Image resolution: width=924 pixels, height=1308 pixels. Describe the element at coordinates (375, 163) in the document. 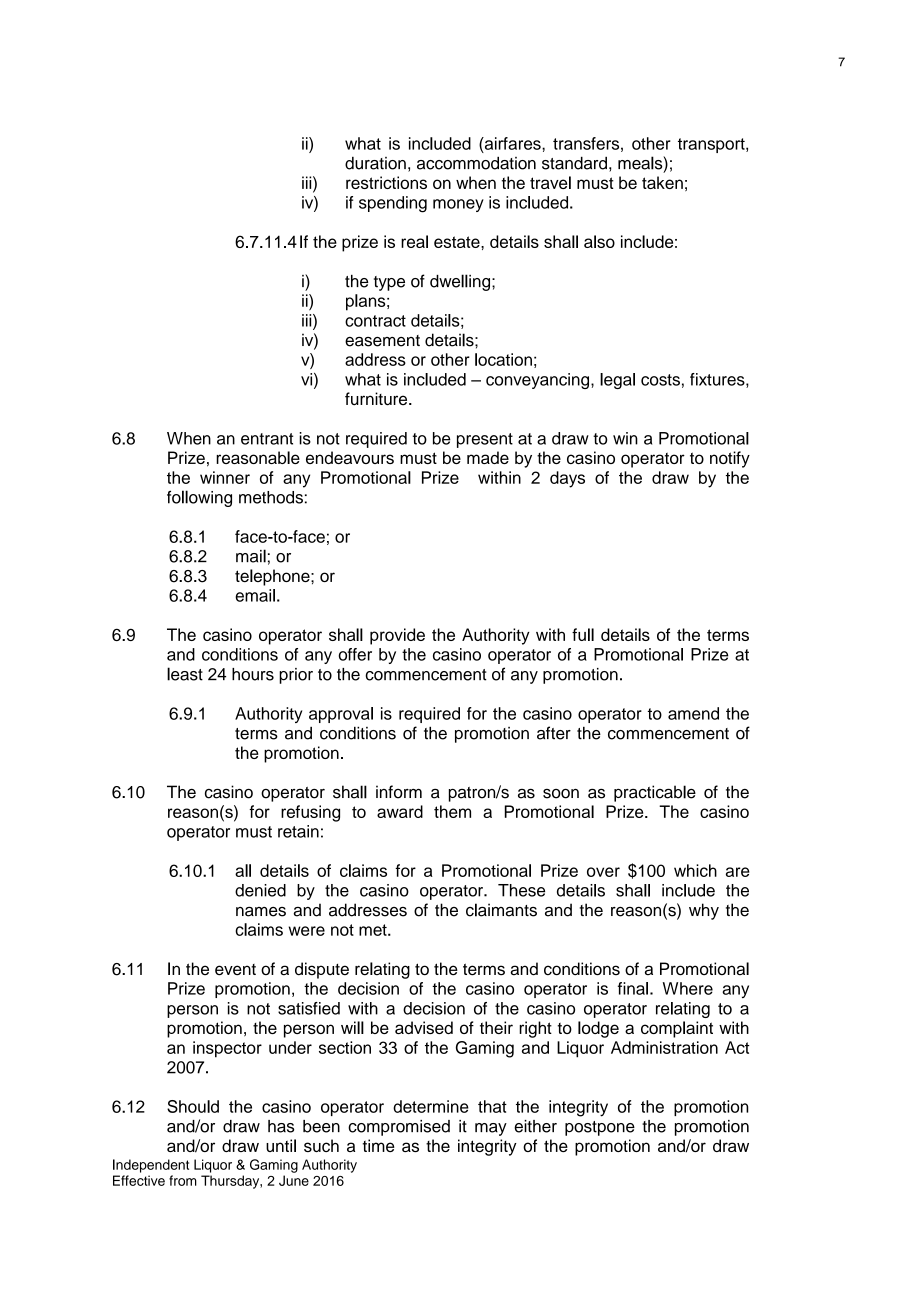

I see `duration` at that location.
